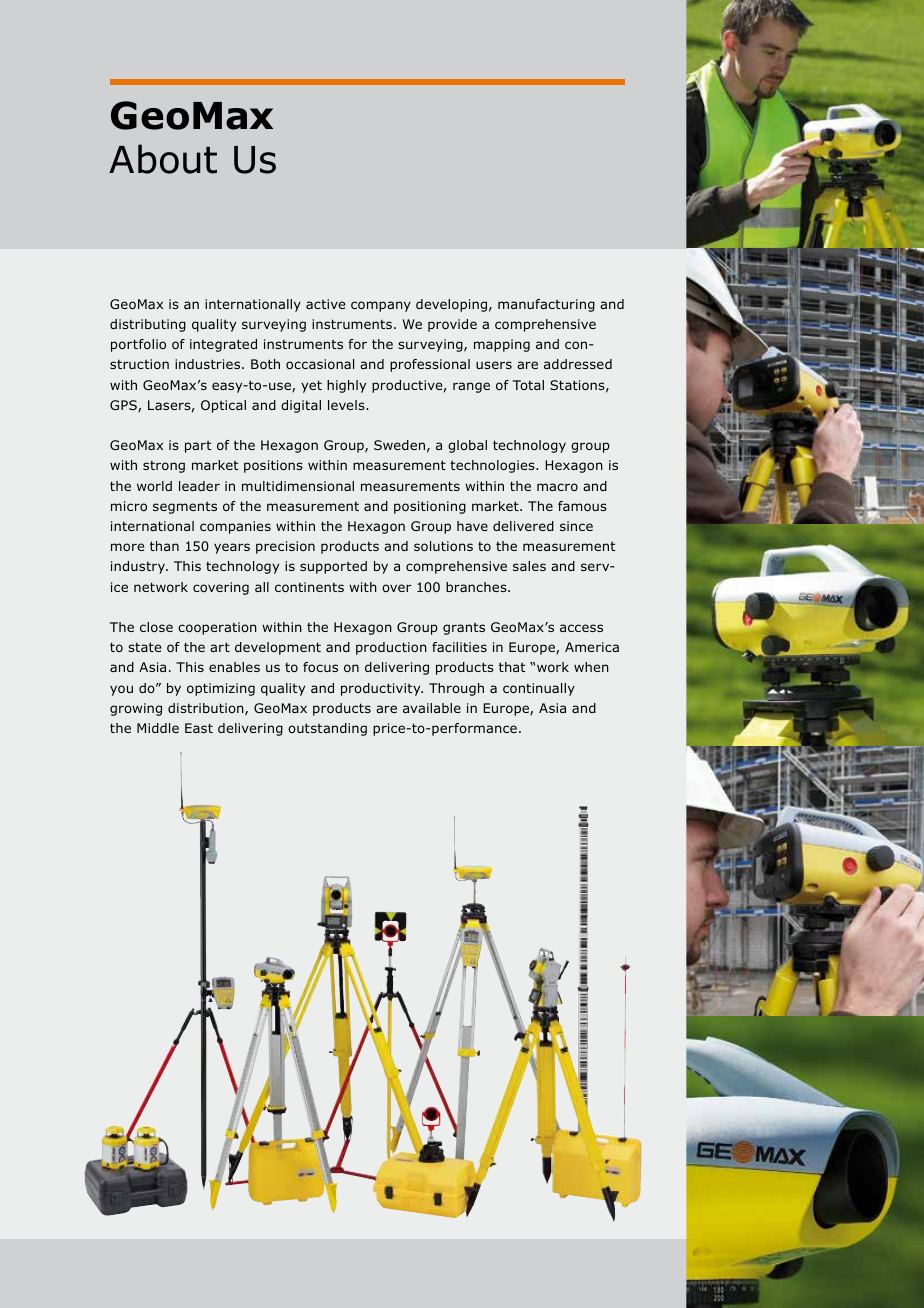  Describe the element at coordinates (493, 466) in the screenshot. I see `technologies` at that location.
